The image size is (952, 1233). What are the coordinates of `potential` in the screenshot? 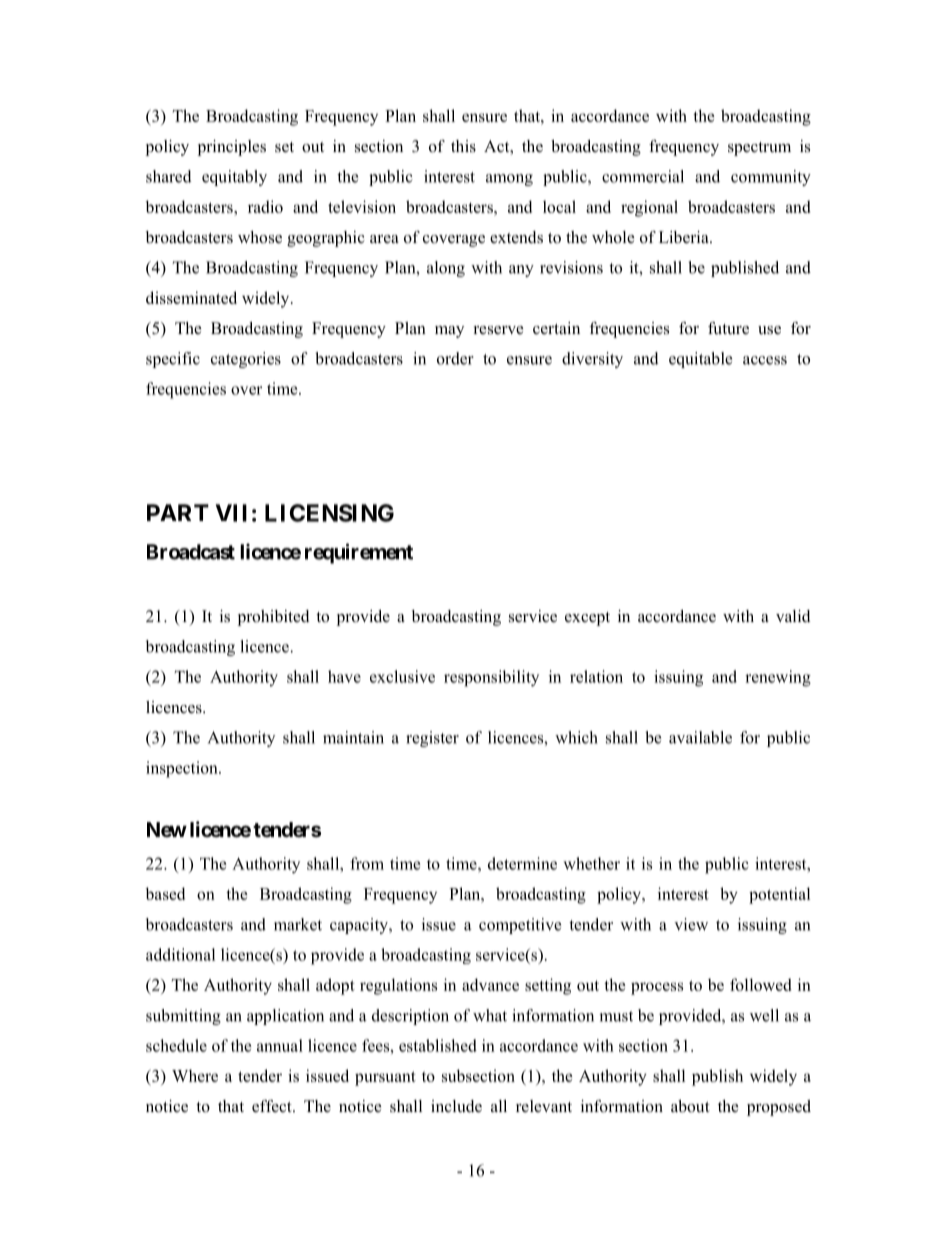 It's located at (779, 895).
